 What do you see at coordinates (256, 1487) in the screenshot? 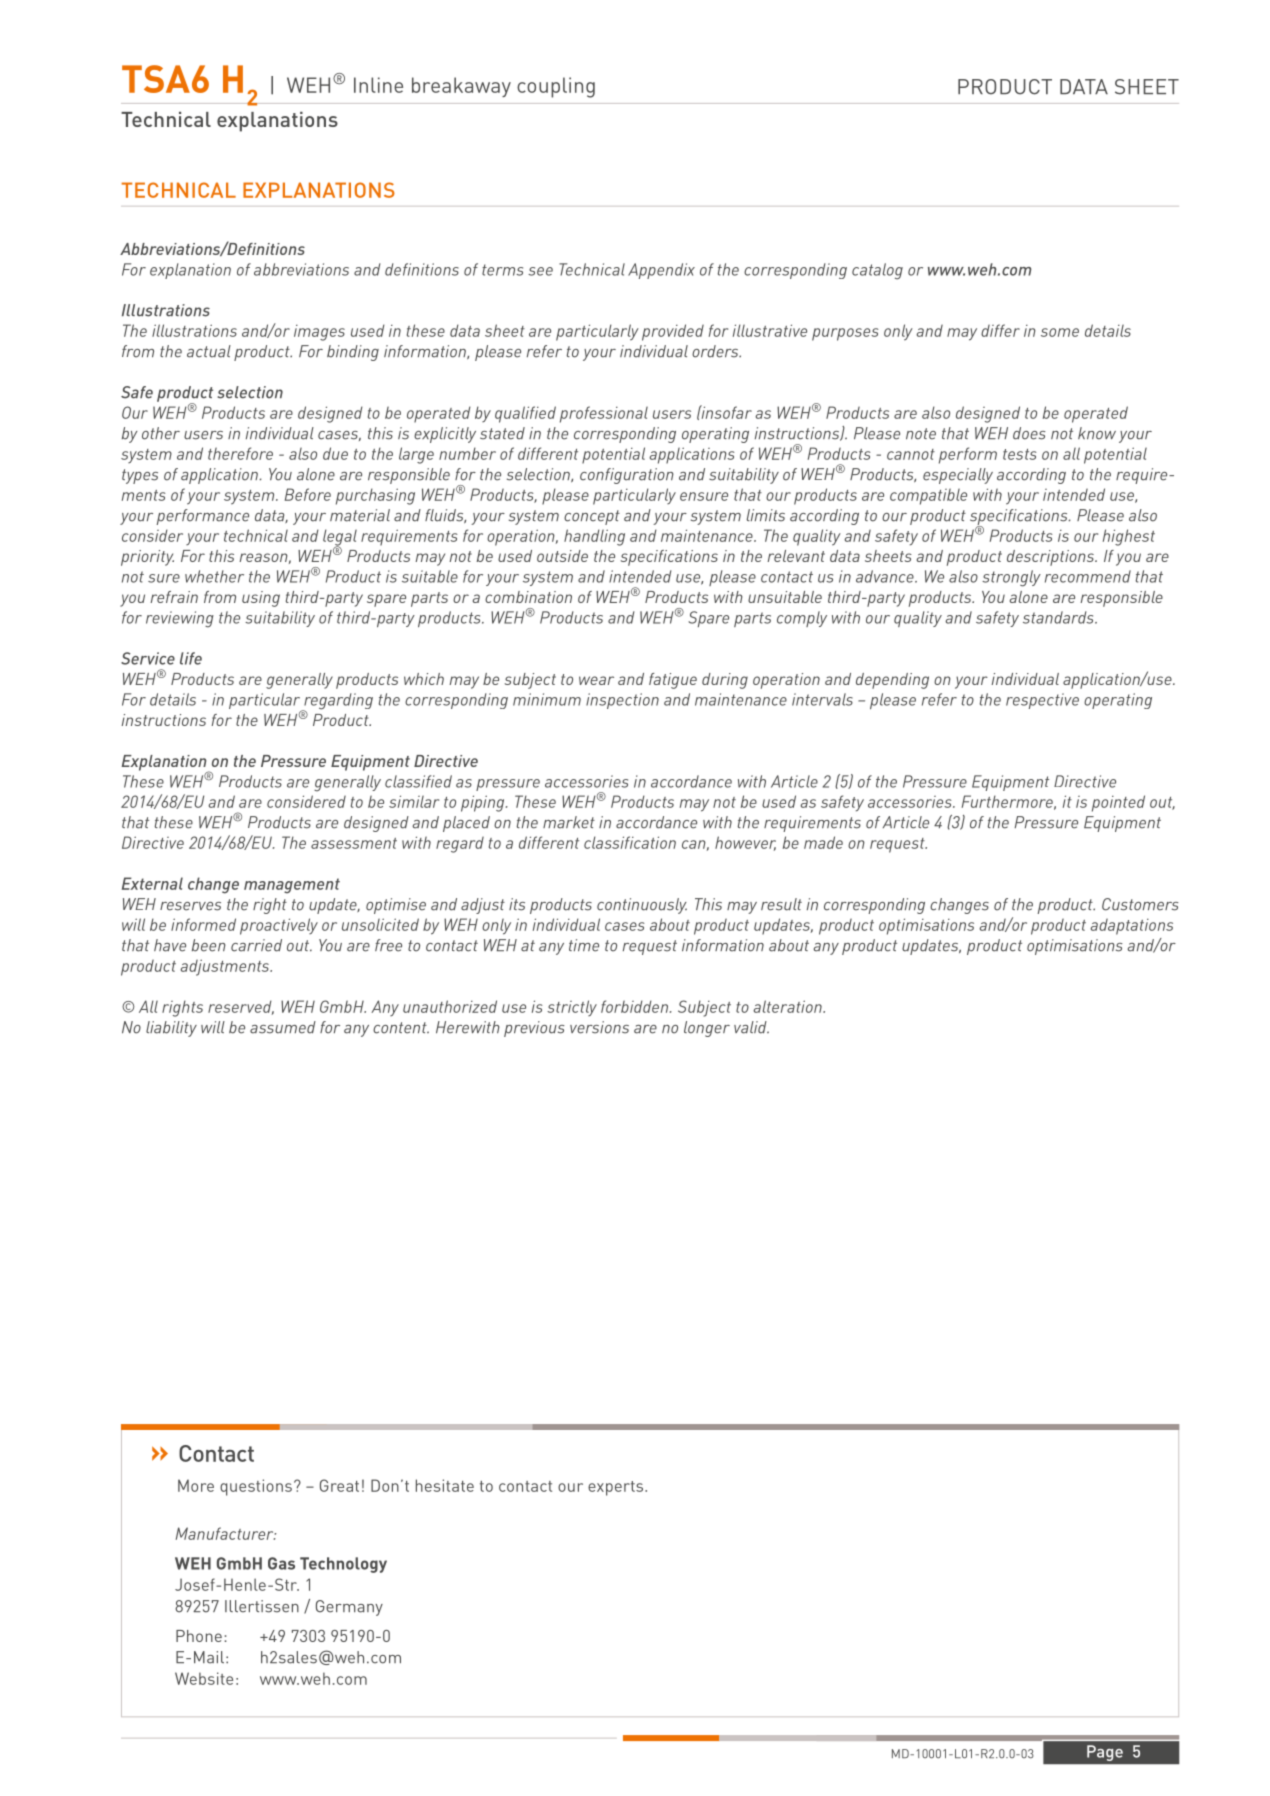
I see `questions` at bounding box center [256, 1487].
